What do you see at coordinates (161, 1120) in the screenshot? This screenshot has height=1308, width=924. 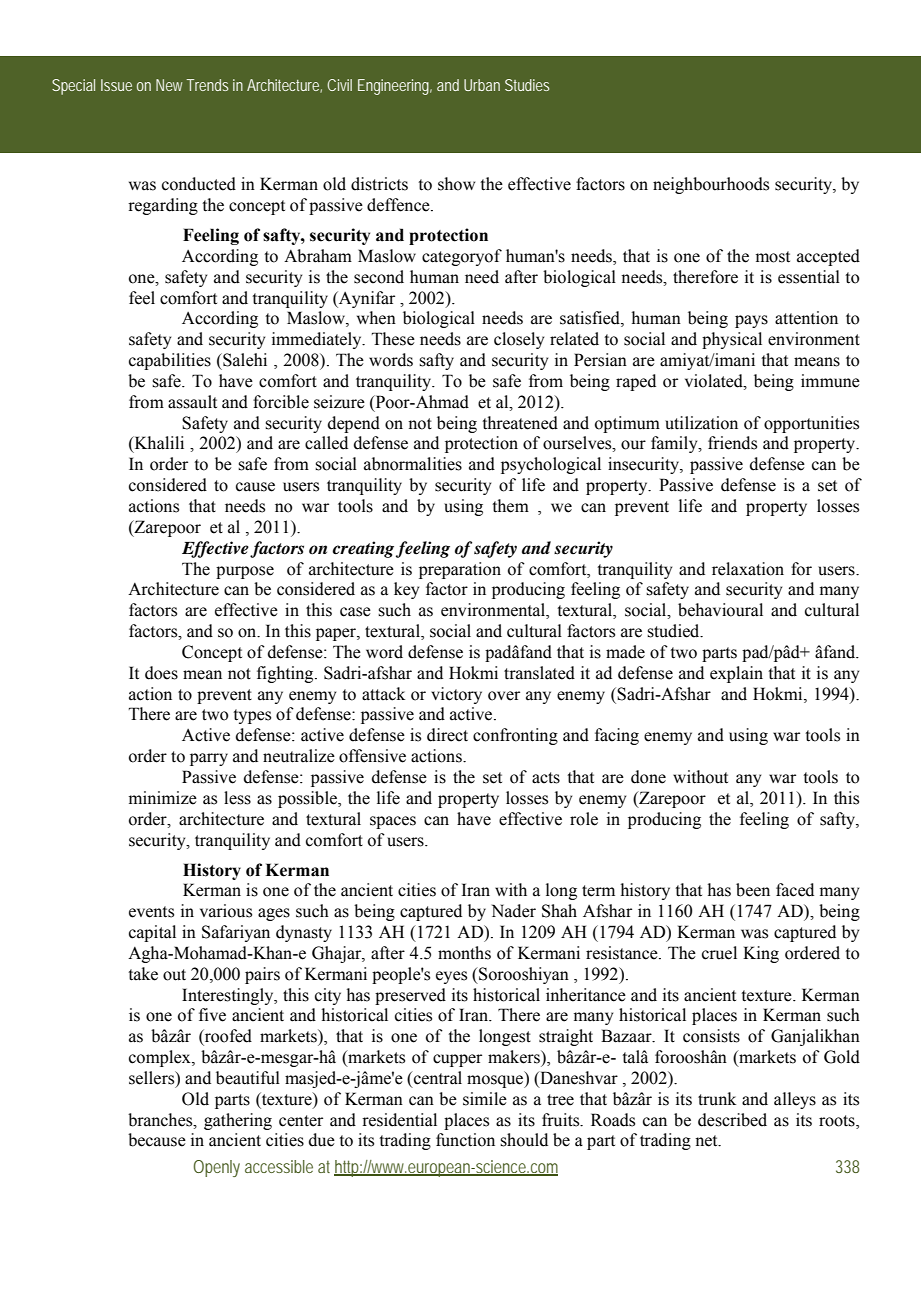 I see `branches` at bounding box center [161, 1120].
